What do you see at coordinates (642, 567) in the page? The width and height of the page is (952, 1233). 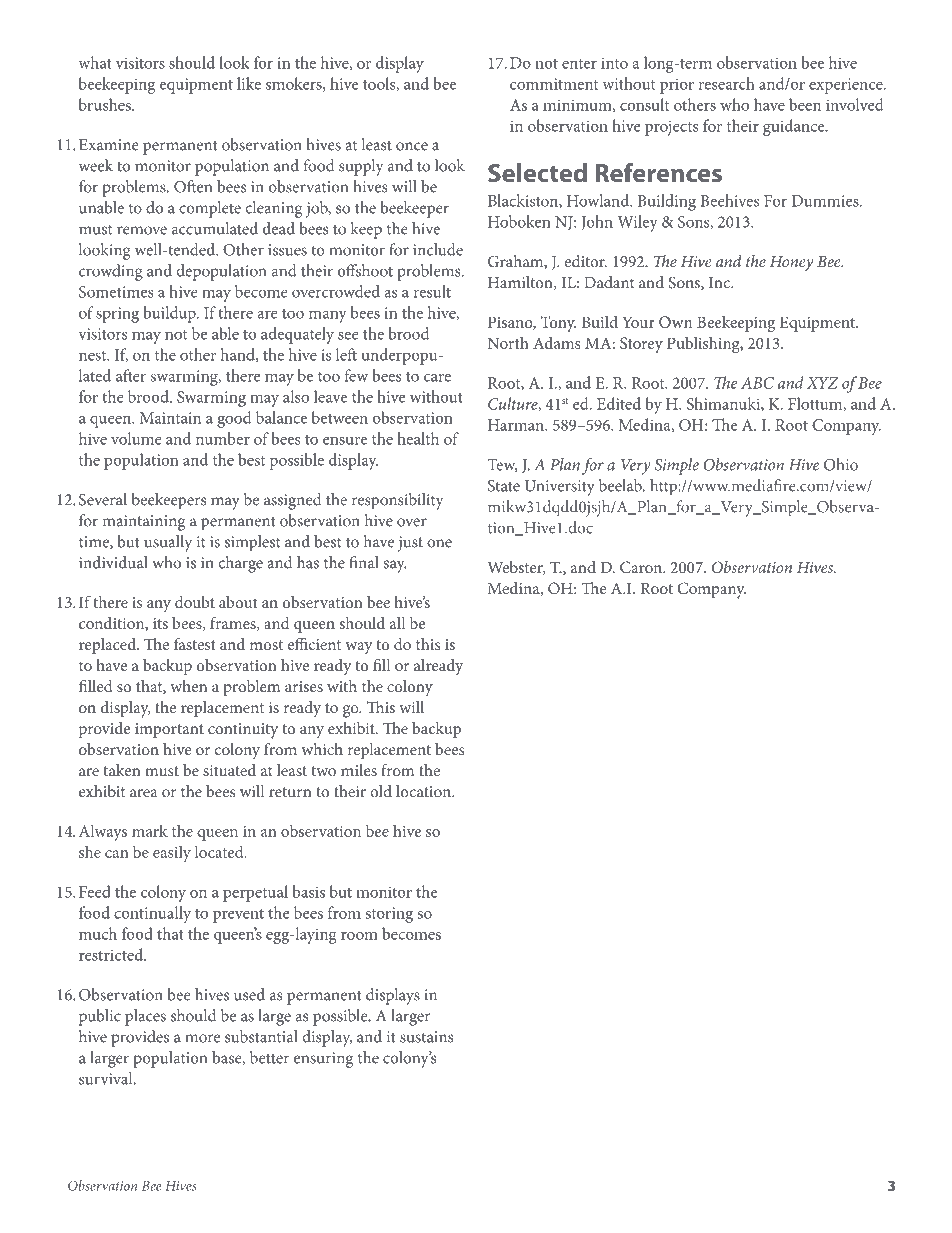 I see `Caron` at bounding box center [642, 567].
